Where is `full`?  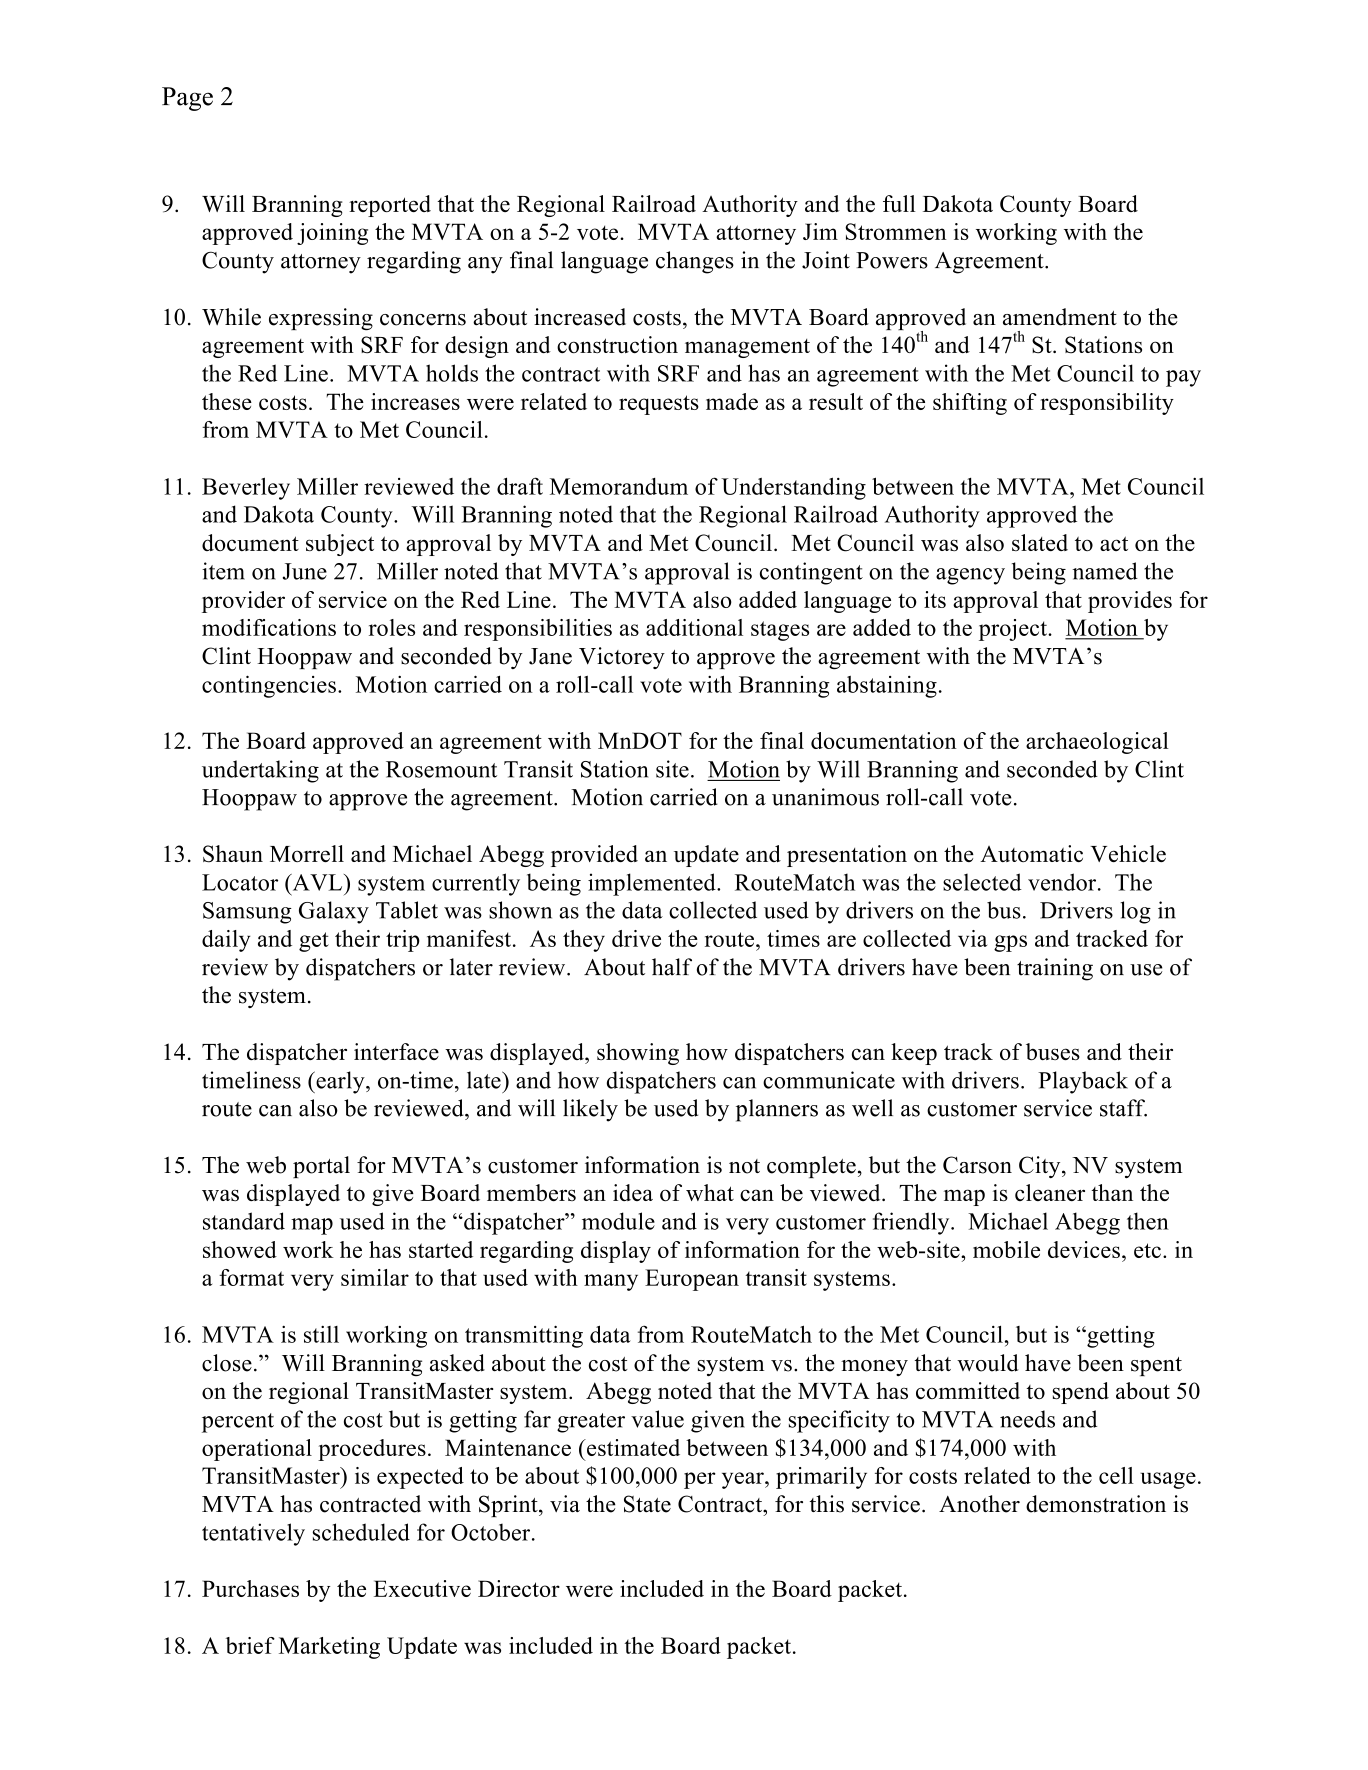
full is located at coordinates (899, 203).
